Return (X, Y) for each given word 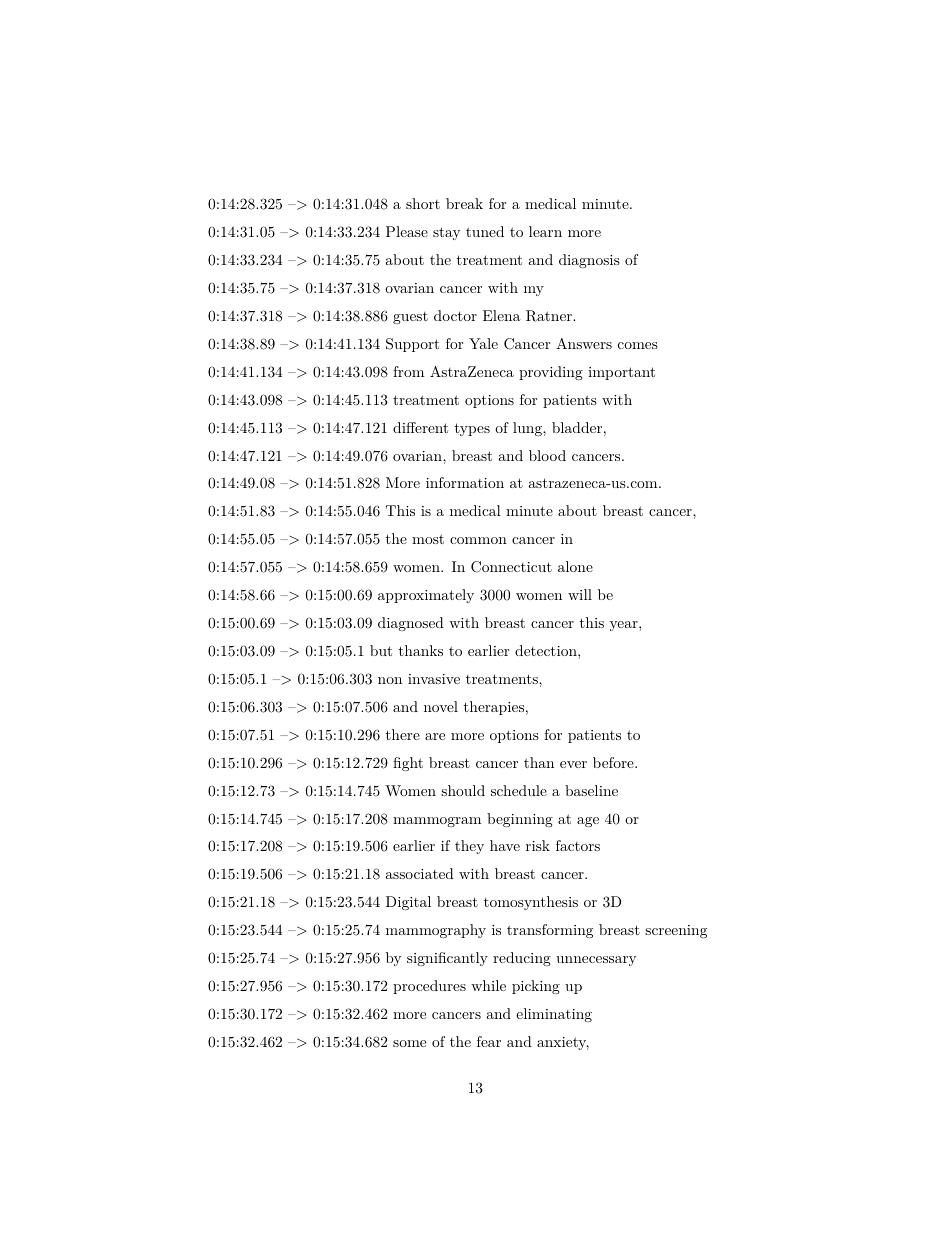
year (625, 626)
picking (536, 987)
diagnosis (589, 261)
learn (545, 231)
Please (407, 231)
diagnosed (411, 624)
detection (547, 650)
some (409, 1043)
